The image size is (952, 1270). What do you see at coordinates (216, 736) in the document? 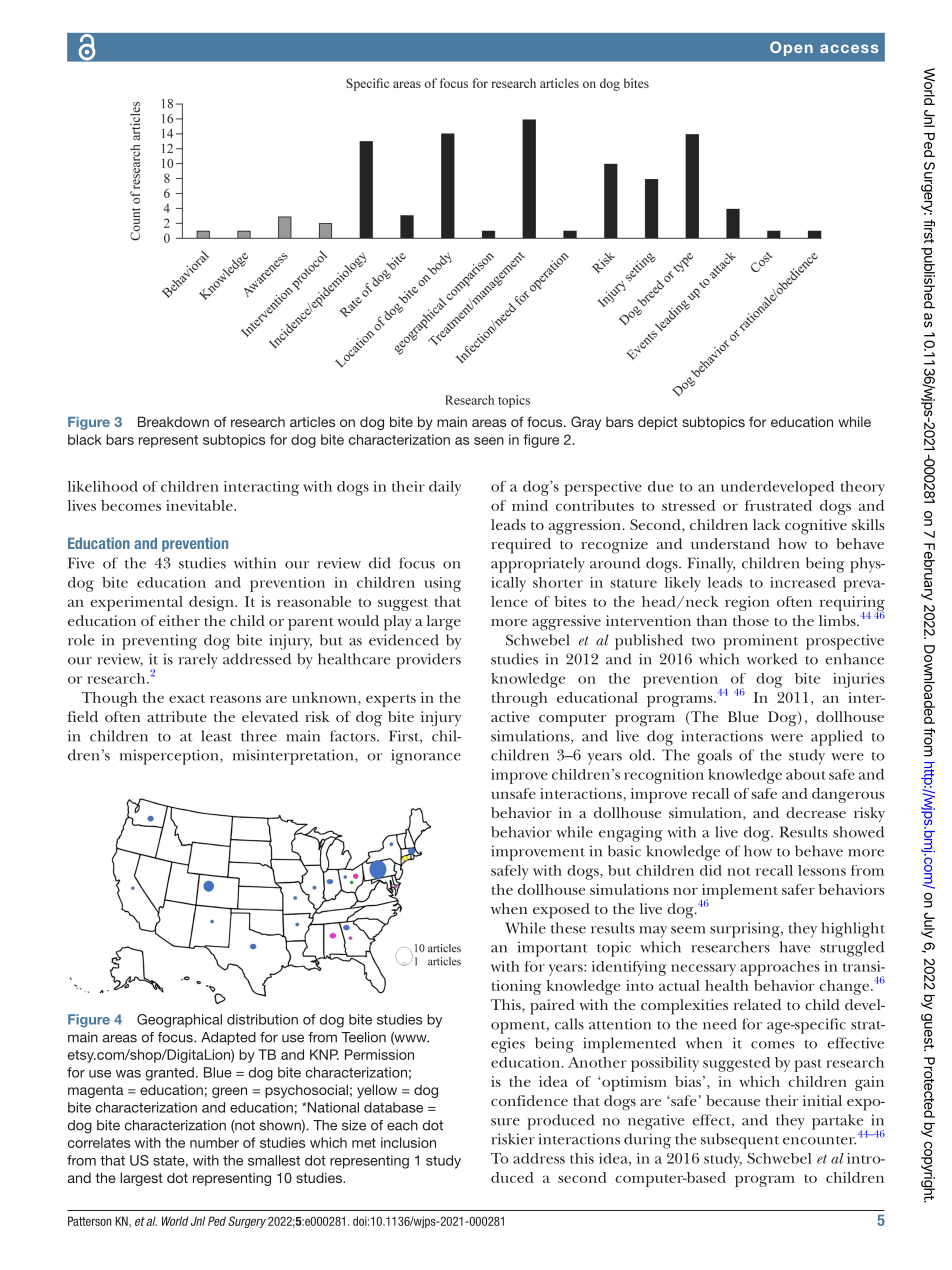
I see `least` at bounding box center [216, 736].
